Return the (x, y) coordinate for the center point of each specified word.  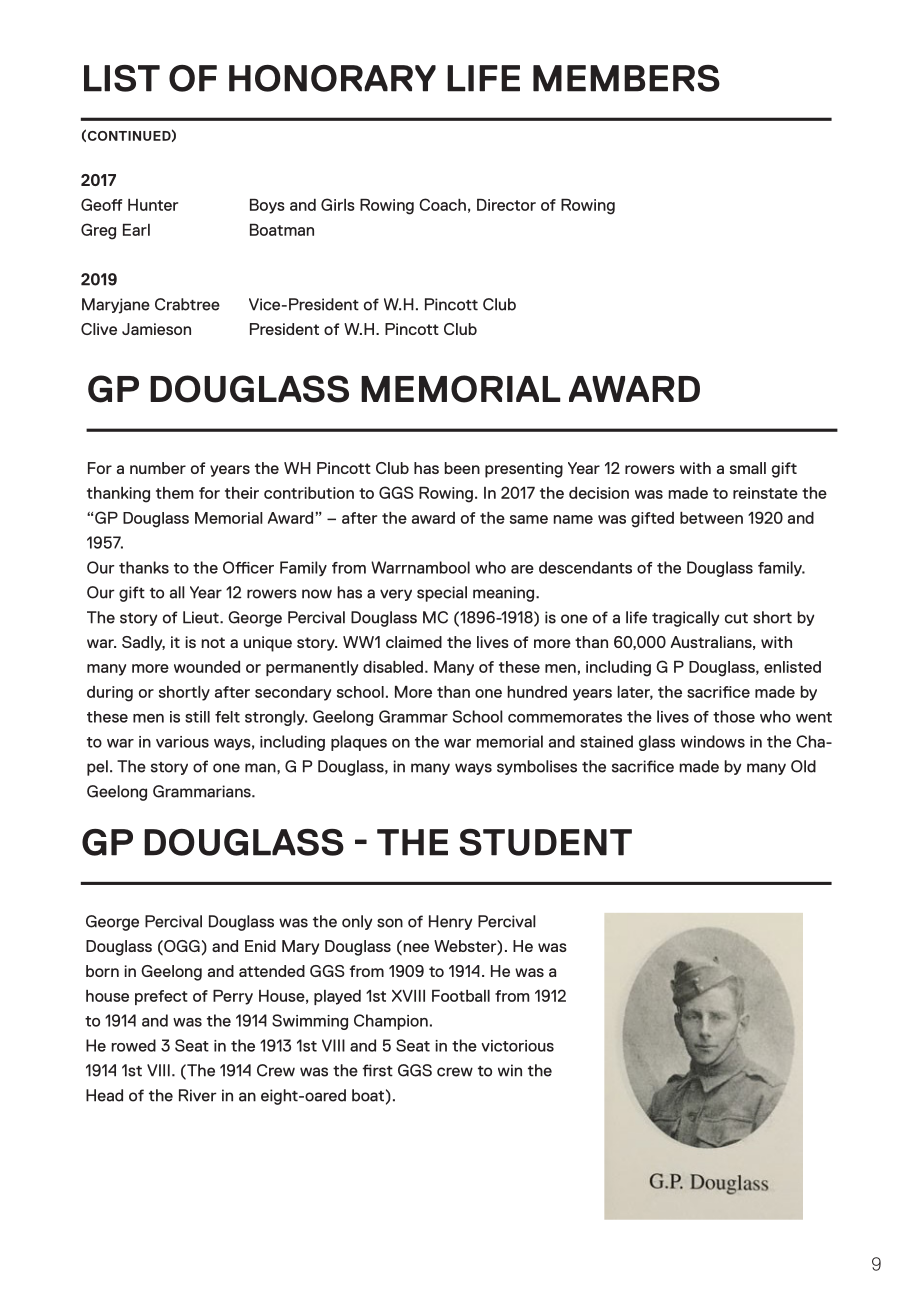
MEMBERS (626, 78)
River (198, 1095)
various (182, 742)
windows (713, 741)
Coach (442, 204)
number (158, 468)
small (748, 468)
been (462, 468)
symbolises (537, 767)
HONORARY (332, 78)
